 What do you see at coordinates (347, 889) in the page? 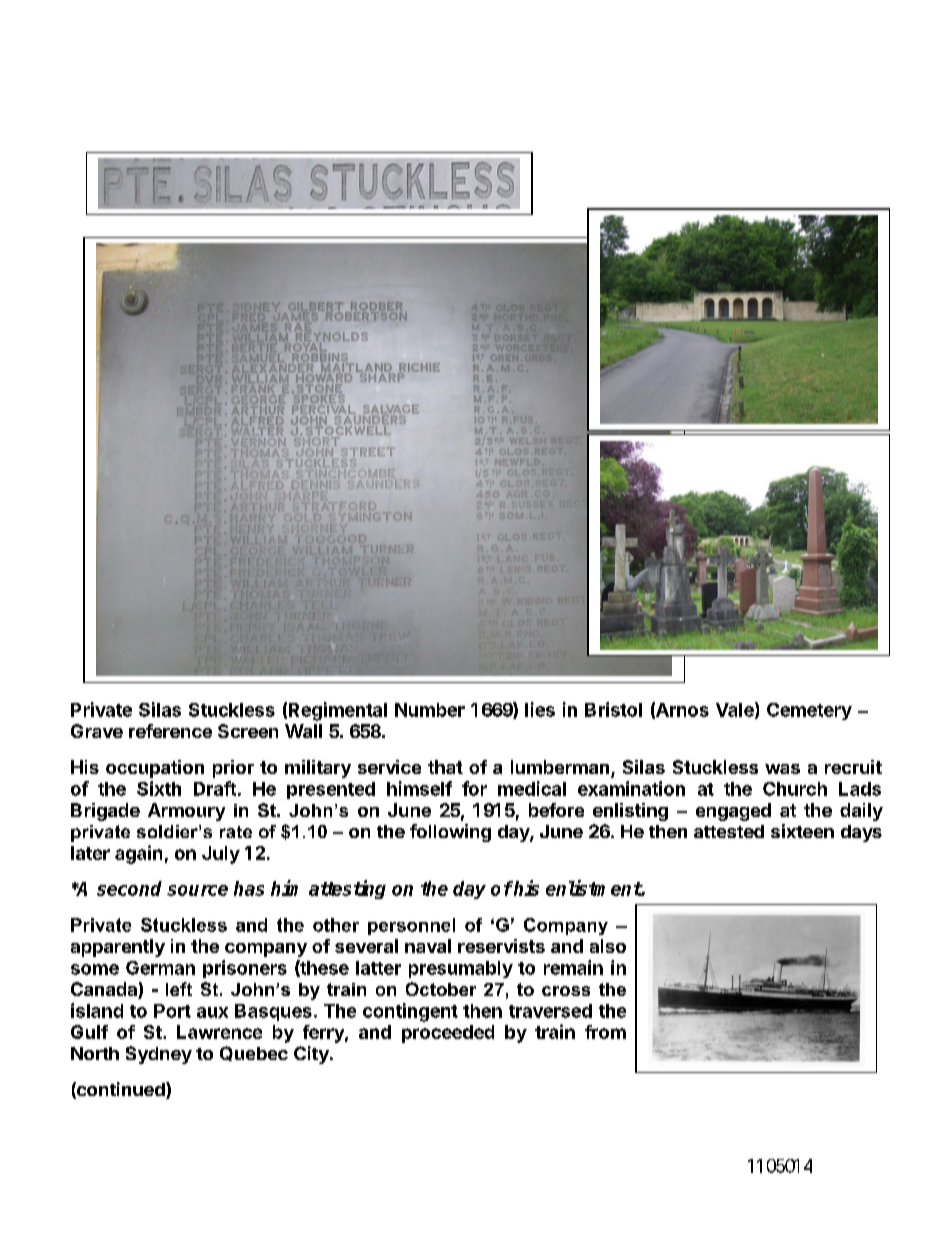
I see `attesting` at bounding box center [347, 889].
